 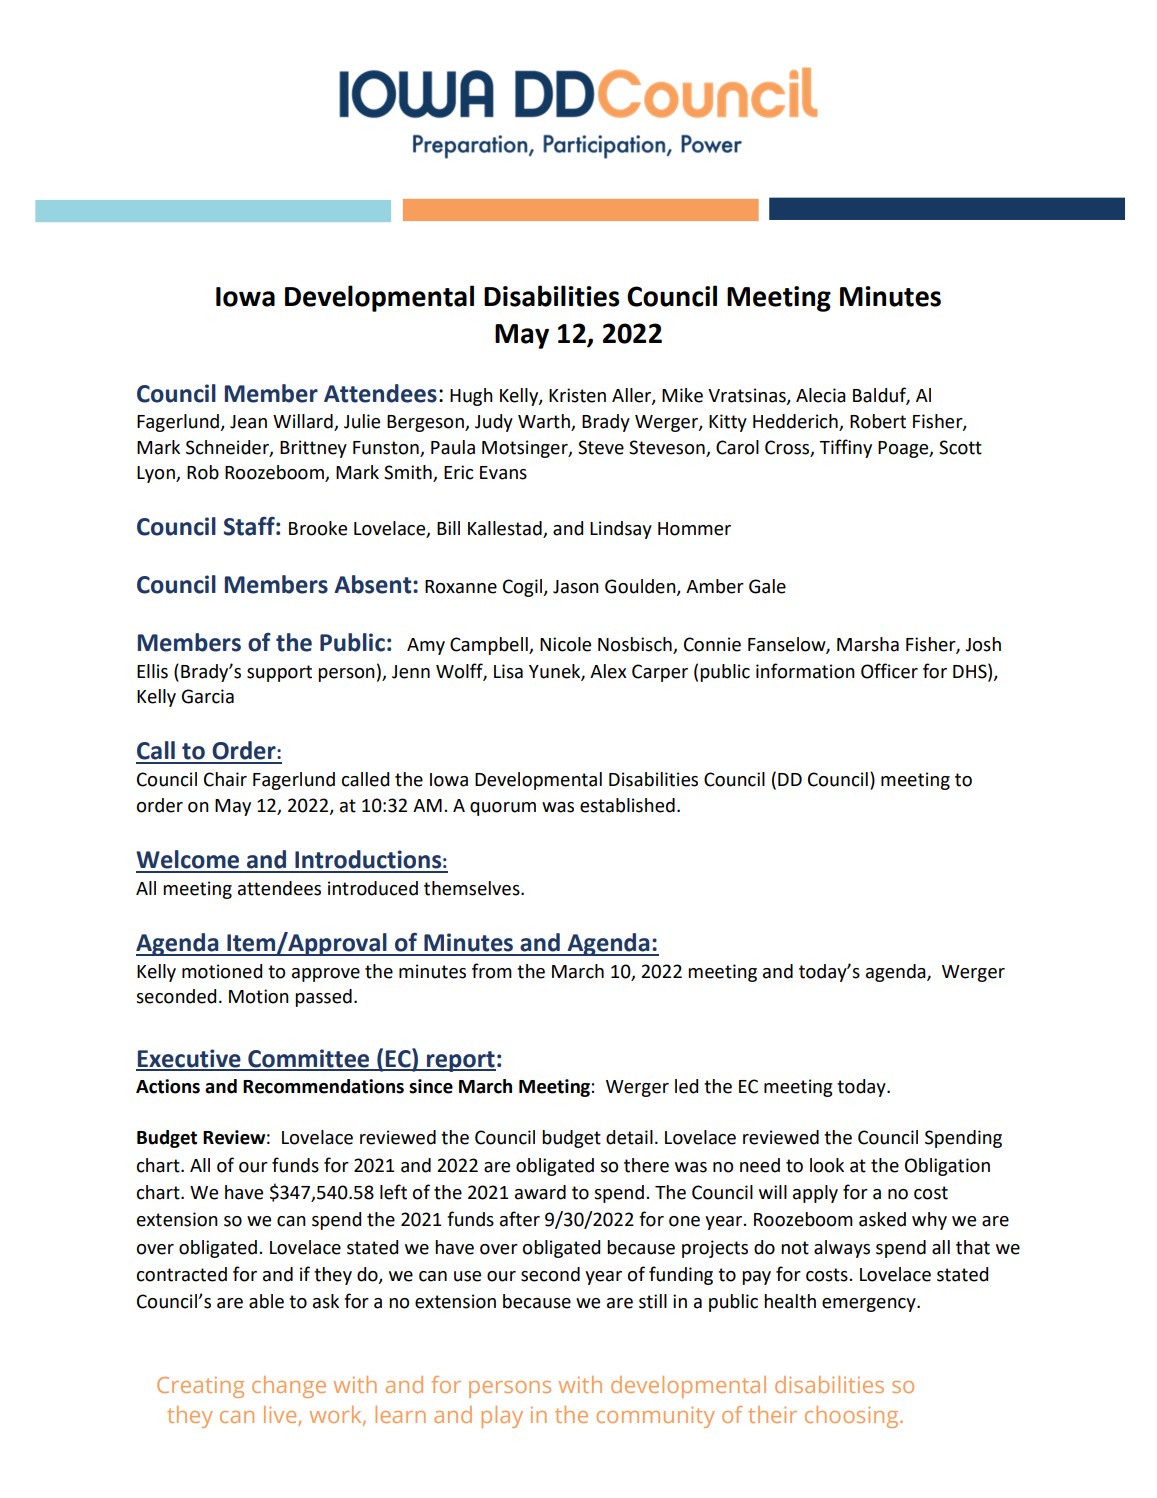 What do you see at coordinates (577, 395) in the document?
I see `Kristen` at bounding box center [577, 395].
